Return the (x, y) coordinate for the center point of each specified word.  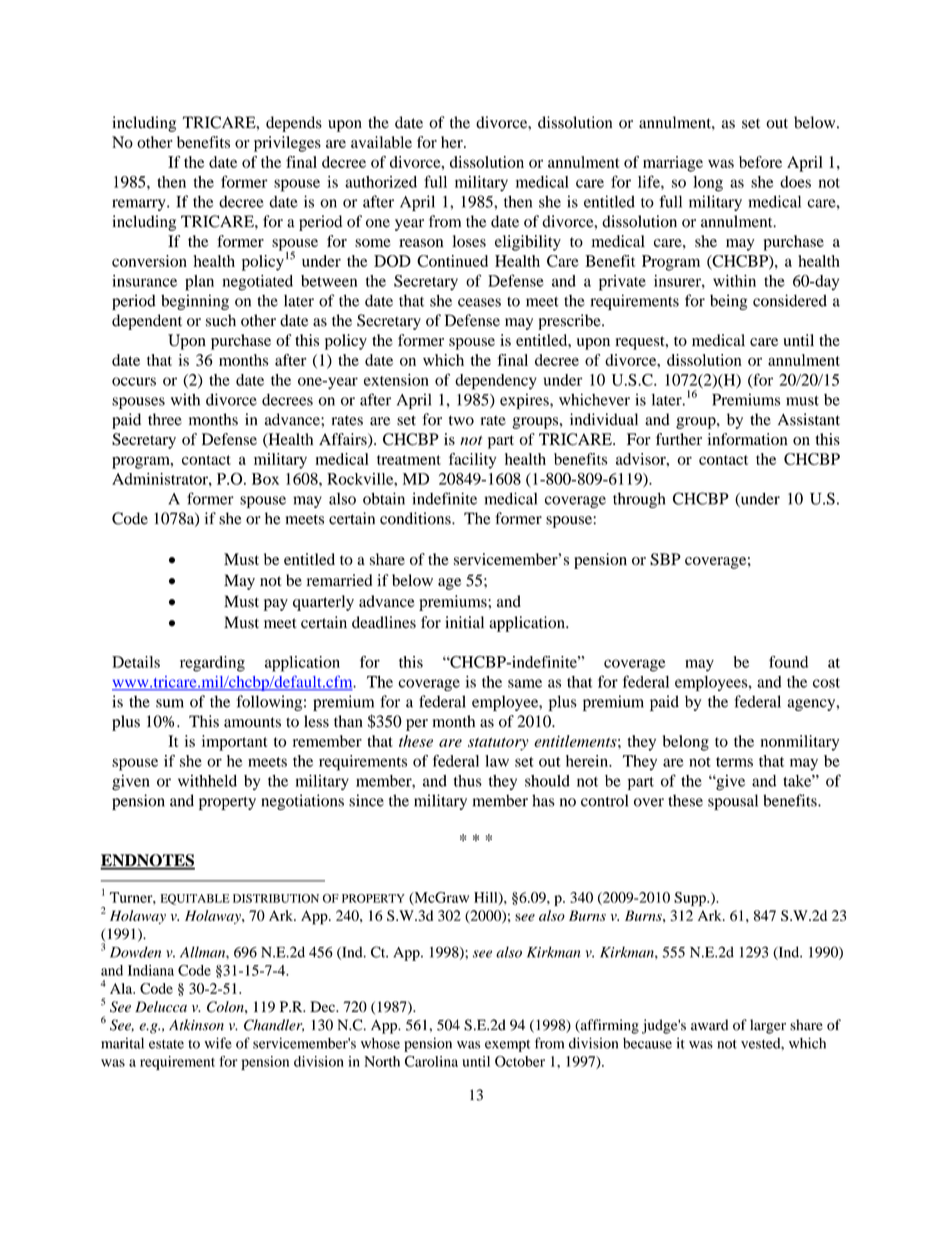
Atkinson (196, 1025)
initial (464, 622)
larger (768, 1026)
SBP (665, 559)
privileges (287, 144)
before (760, 162)
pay (276, 605)
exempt (508, 1046)
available (381, 142)
